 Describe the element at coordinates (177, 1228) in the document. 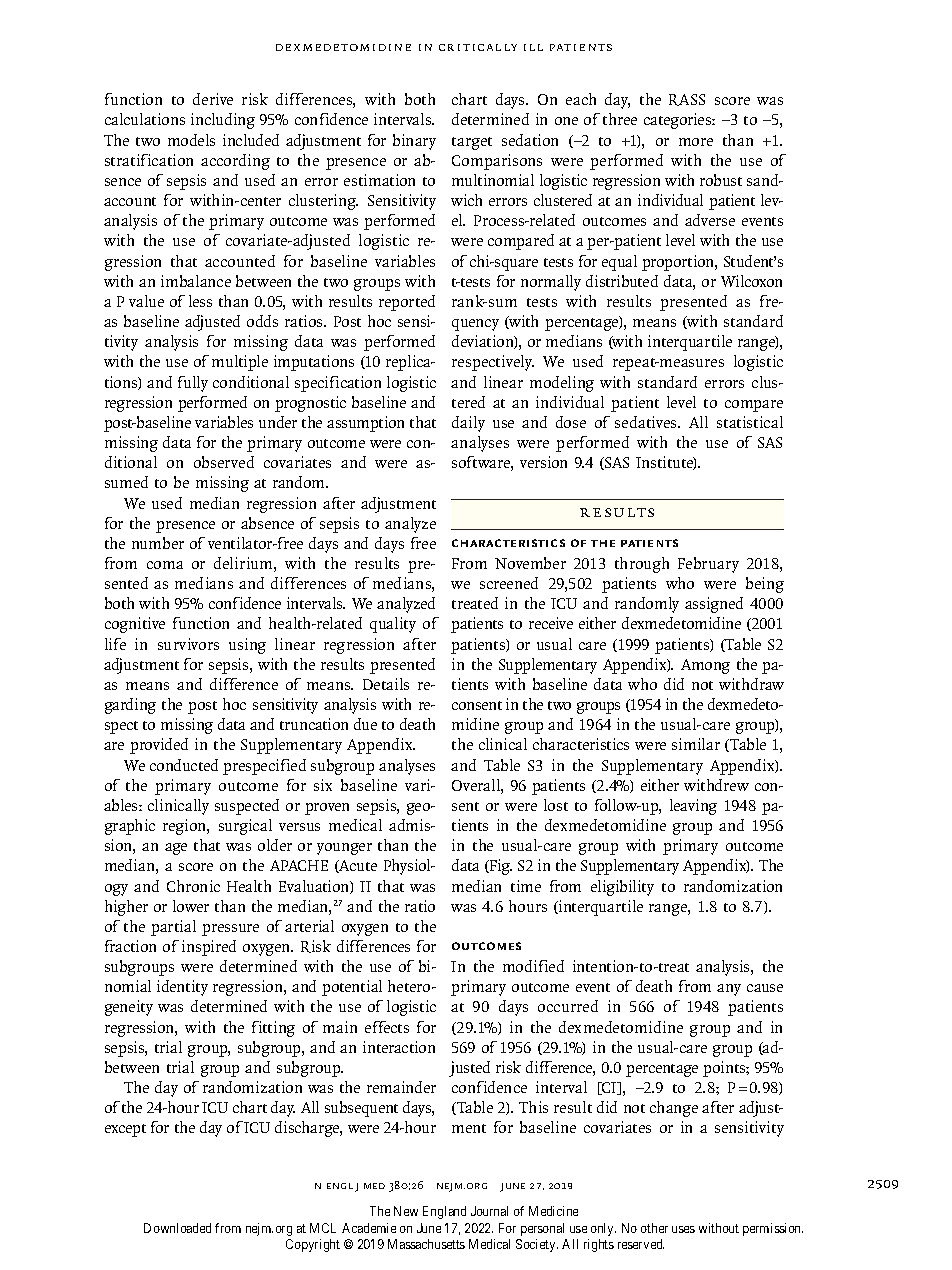

I see `Downloaded` at that location.
